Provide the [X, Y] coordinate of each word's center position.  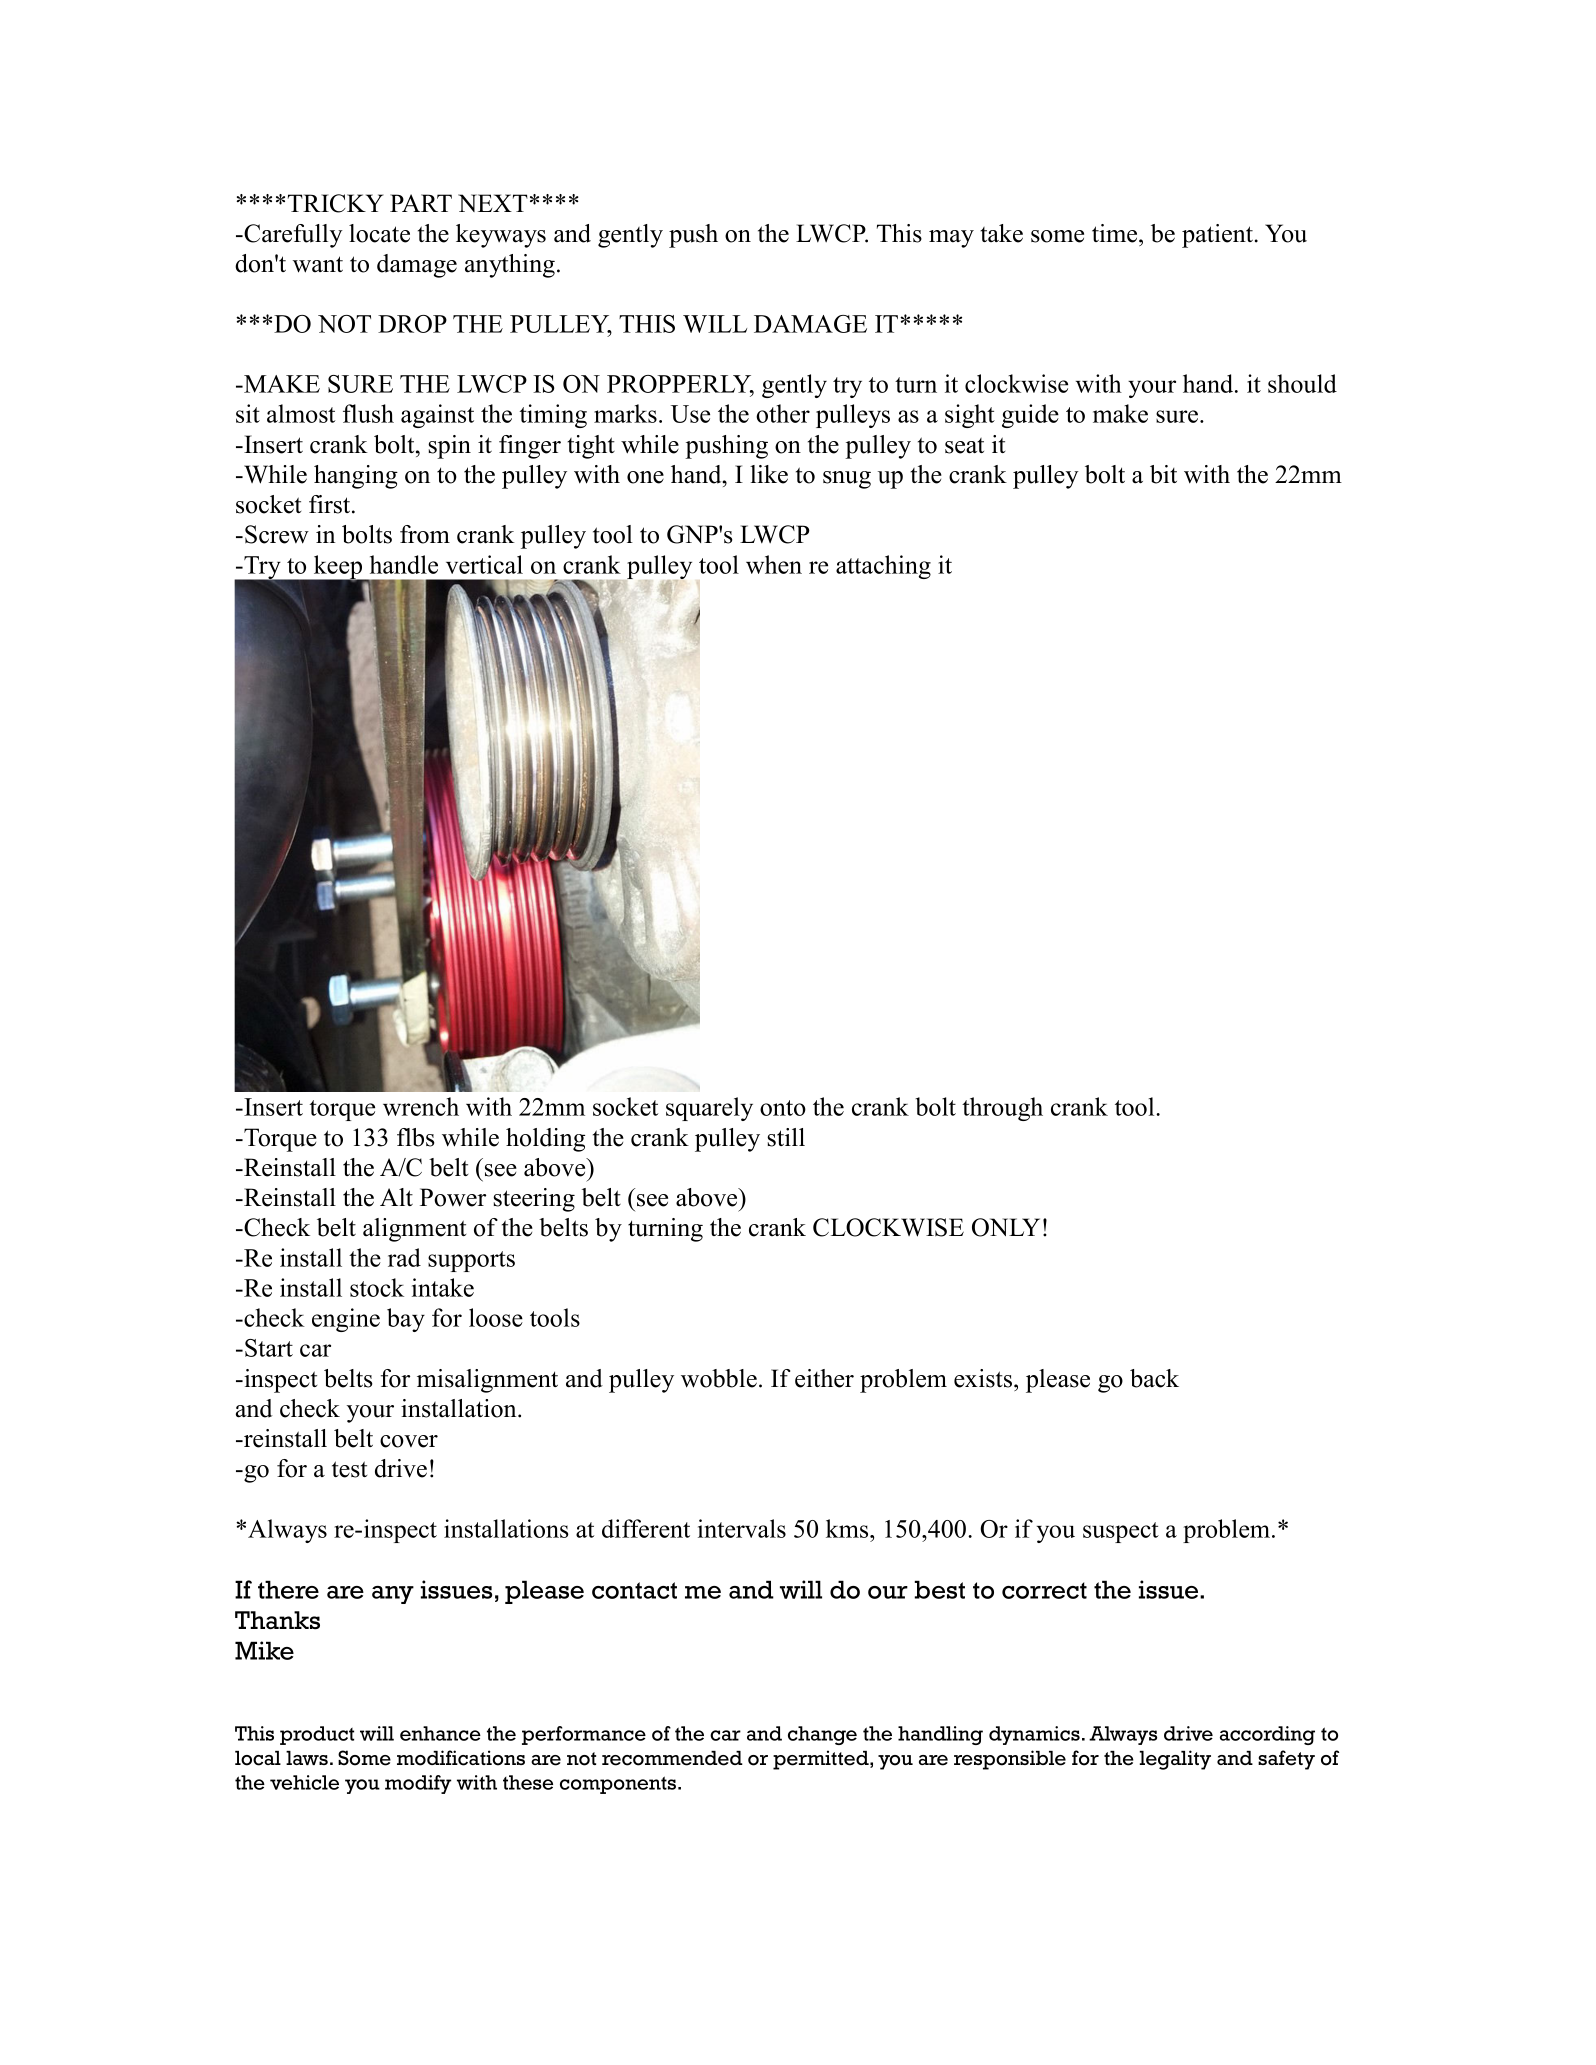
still [786, 1137]
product [317, 1735]
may [951, 239]
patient [1217, 236]
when [774, 564]
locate [379, 233]
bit [1163, 474]
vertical [484, 564]
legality [1175, 1760]
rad [404, 1257]
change [822, 1735]
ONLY [1006, 1227]
